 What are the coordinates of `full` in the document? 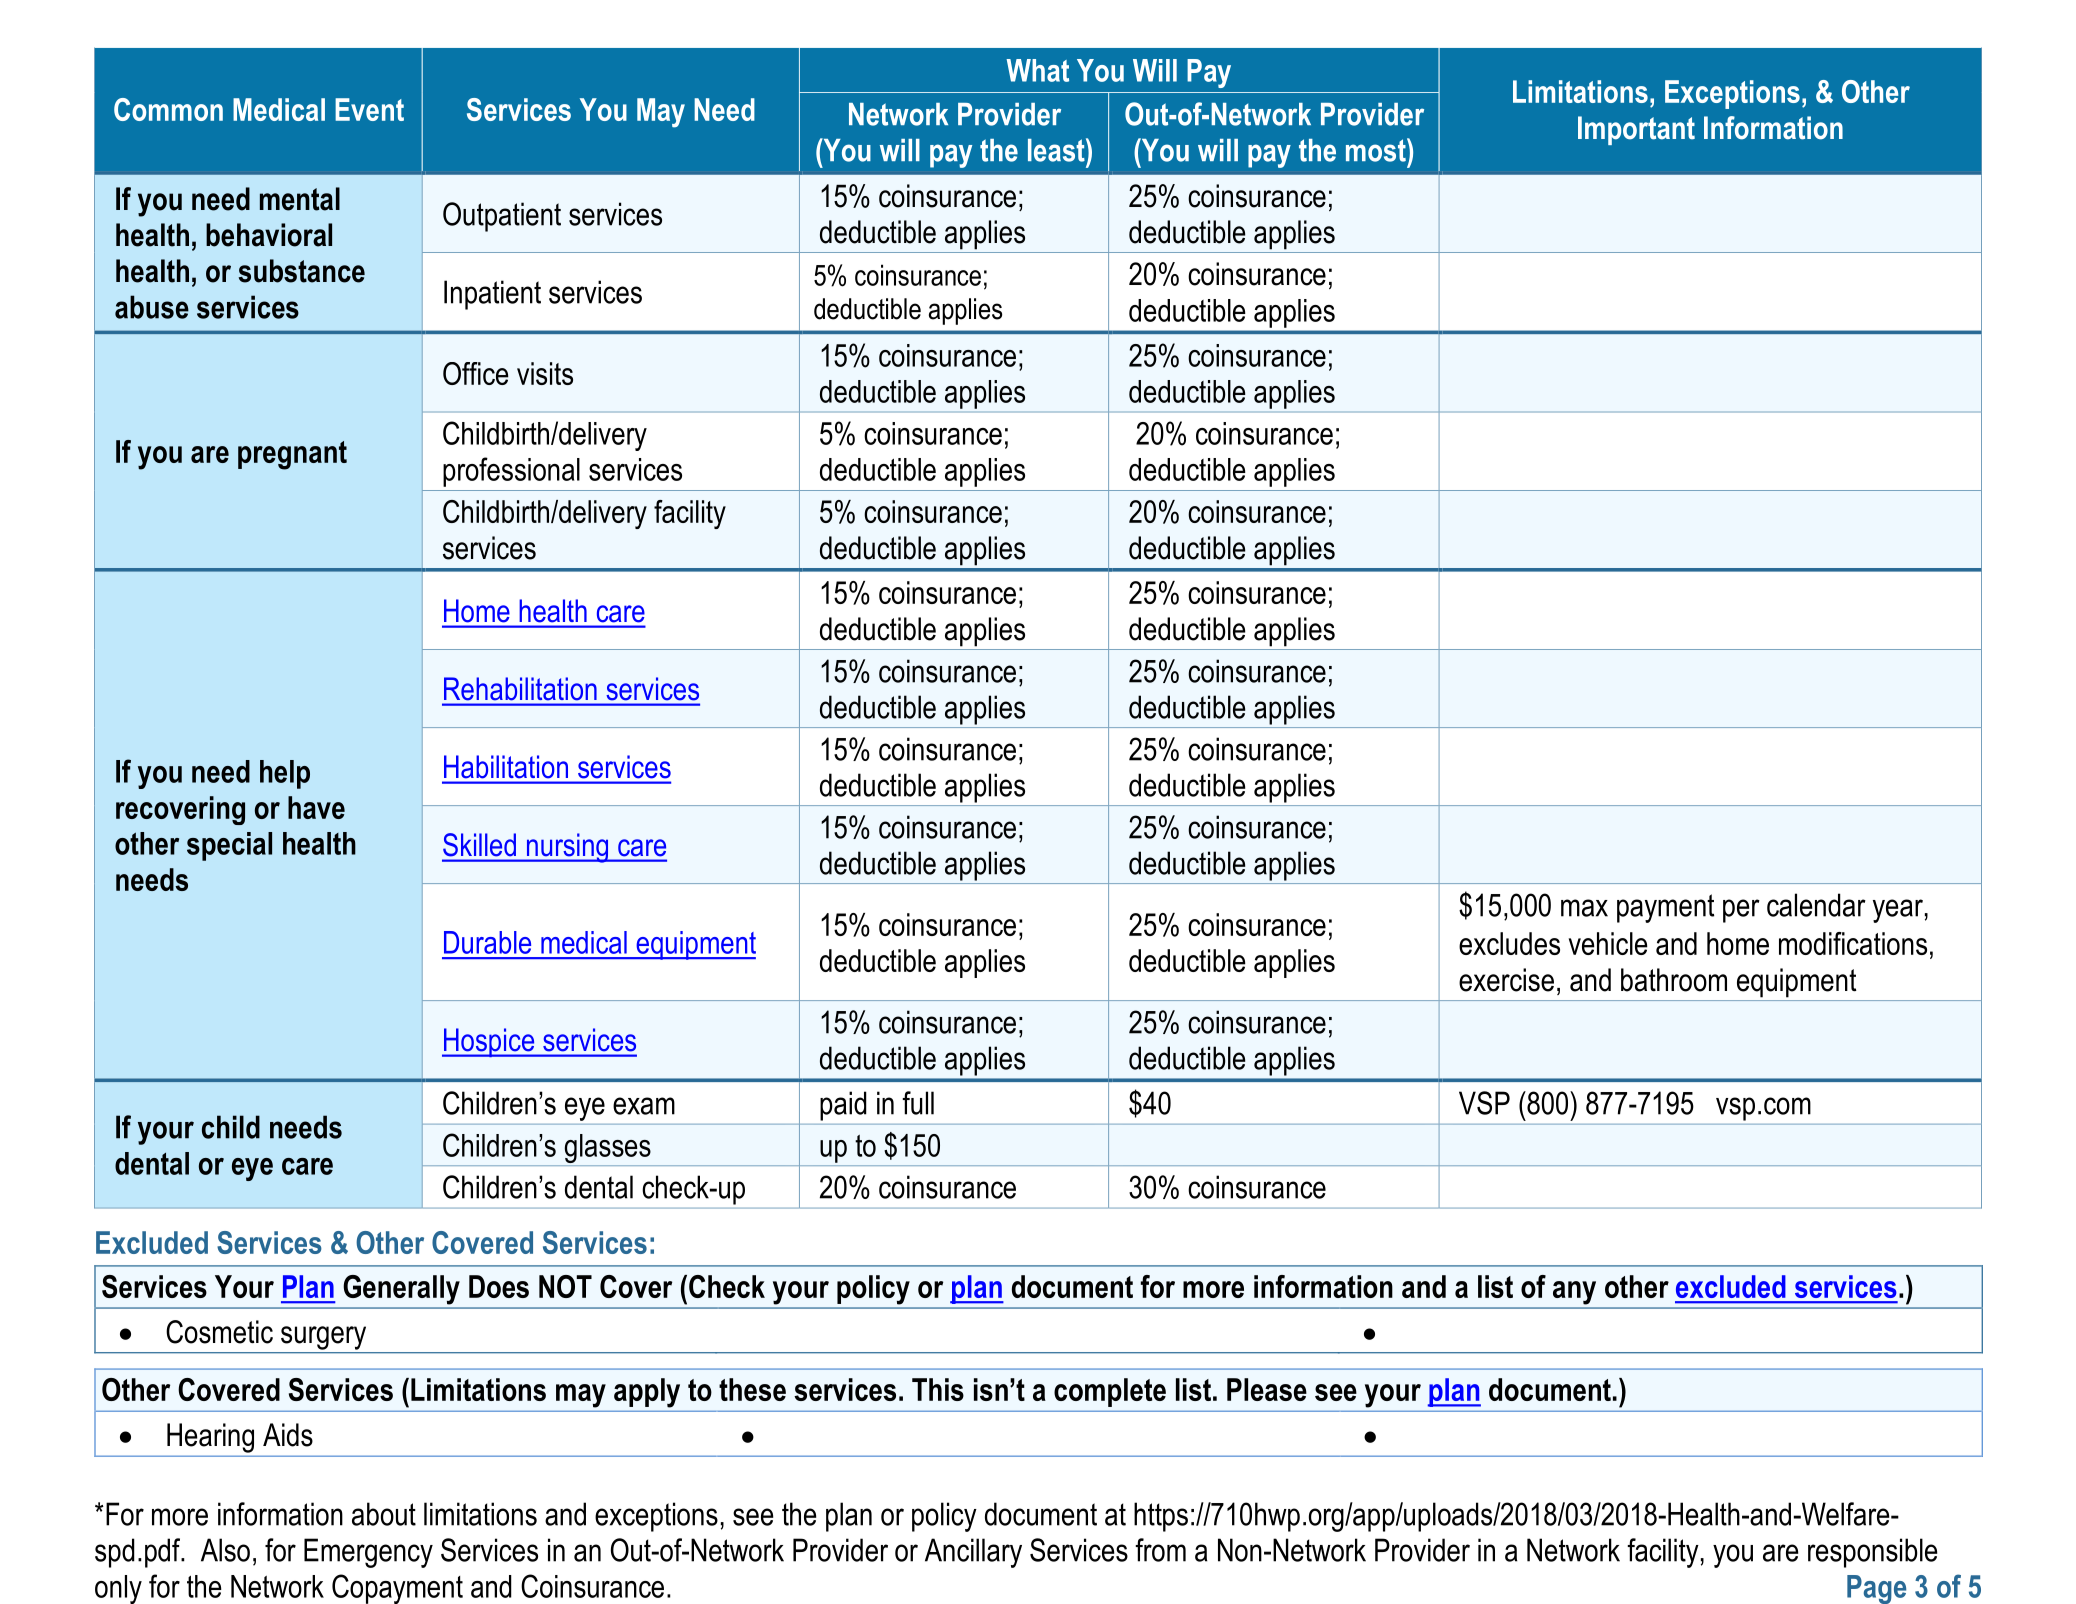 It's located at (918, 1103).
